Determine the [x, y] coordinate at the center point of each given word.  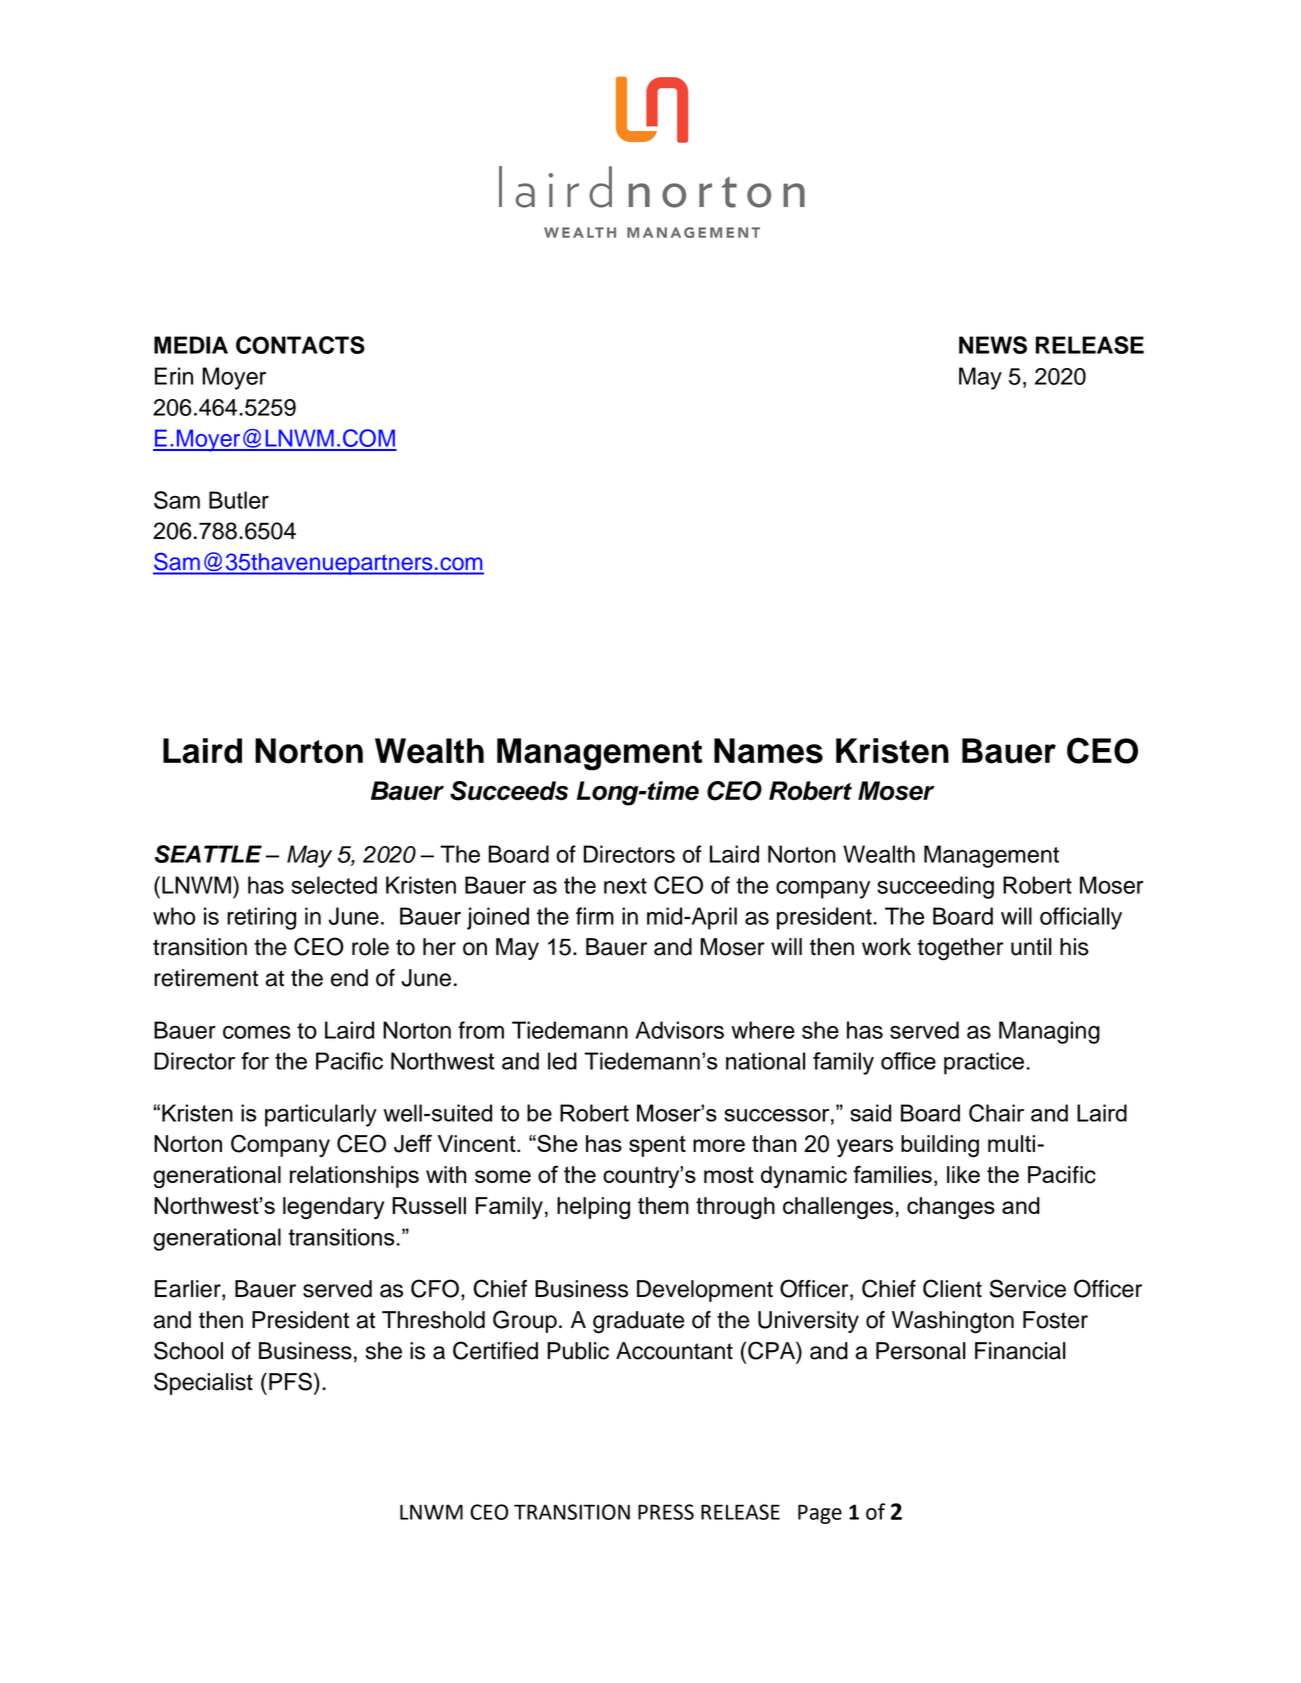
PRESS [666, 1512]
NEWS [993, 345]
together [960, 949]
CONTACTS [300, 345]
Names [768, 751]
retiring [261, 918]
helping [593, 1208]
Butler [239, 500]
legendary [333, 1208]
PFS [292, 1381]
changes [951, 1208]
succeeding [935, 887]
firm [595, 916]
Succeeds [509, 791]
